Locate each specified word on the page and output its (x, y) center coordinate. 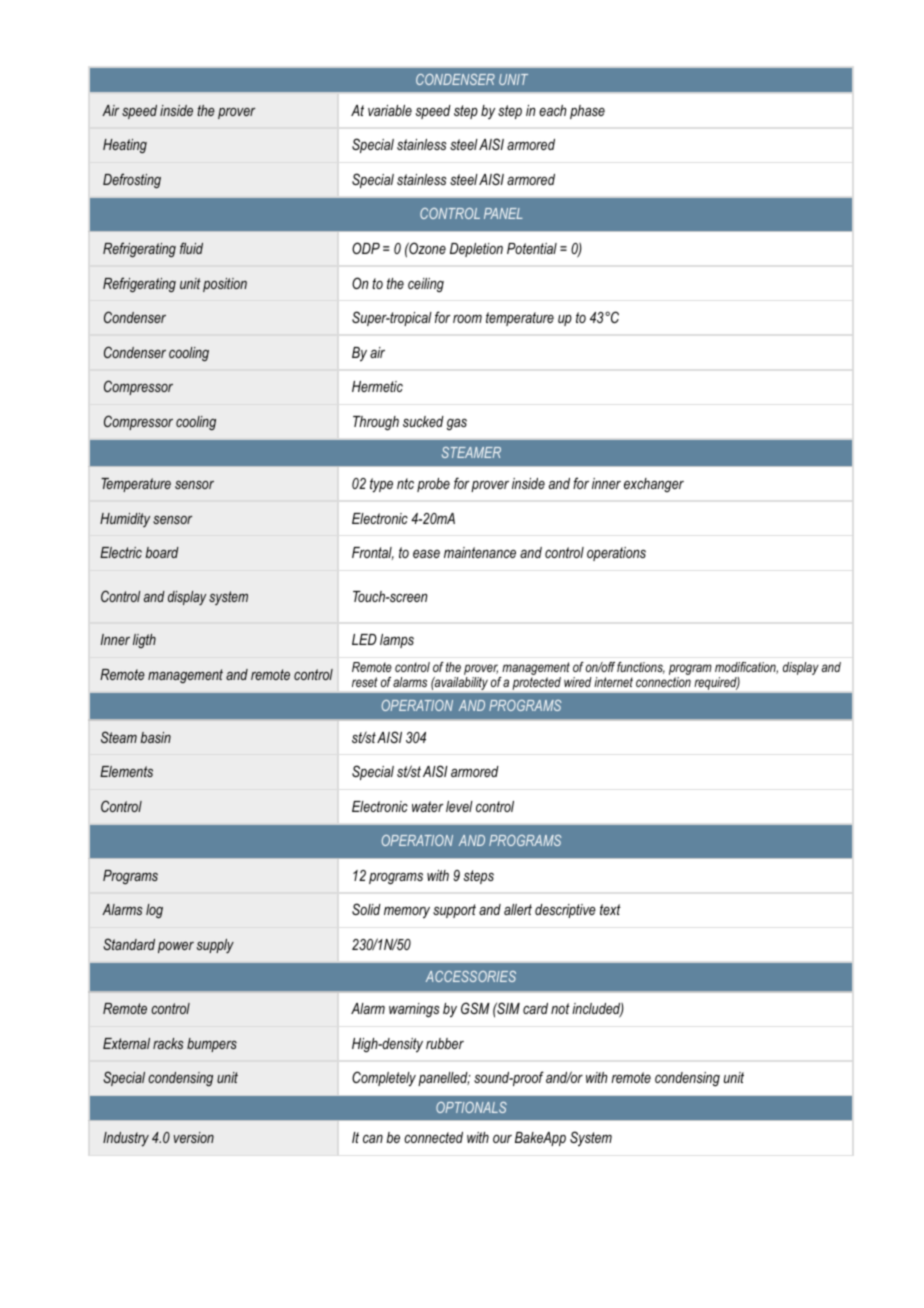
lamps (397, 641)
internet (613, 682)
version (194, 1137)
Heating (125, 146)
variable (390, 110)
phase (587, 112)
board (162, 552)
